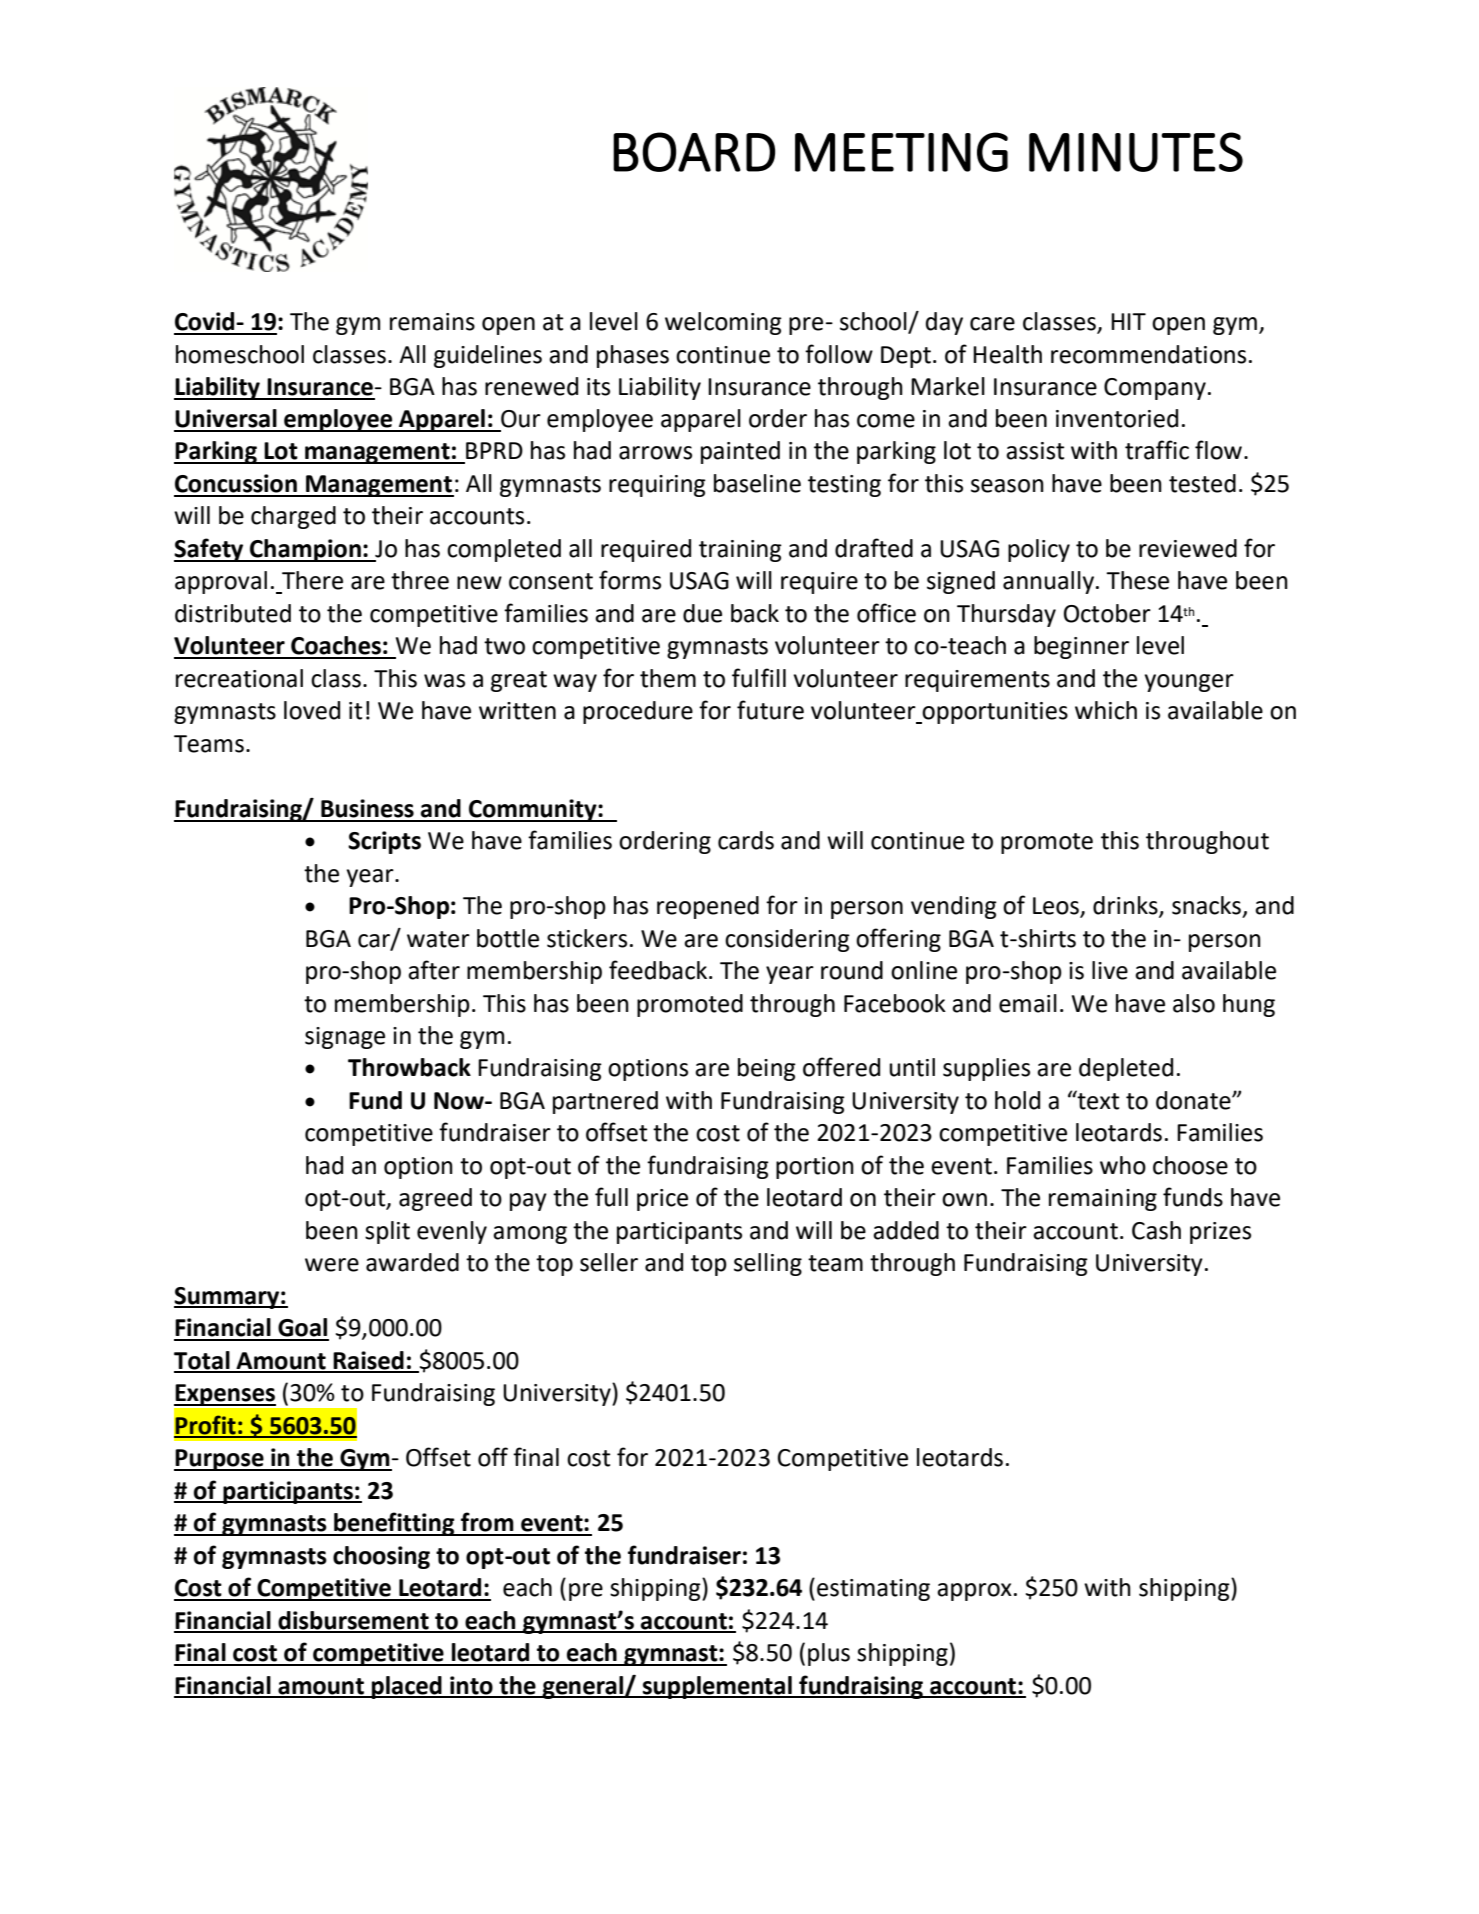 The width and height of the screenshot is (1479, 1914). Describe the element at coordinates (694, 152) in the screenshot. I see `BOARD` at that location.
